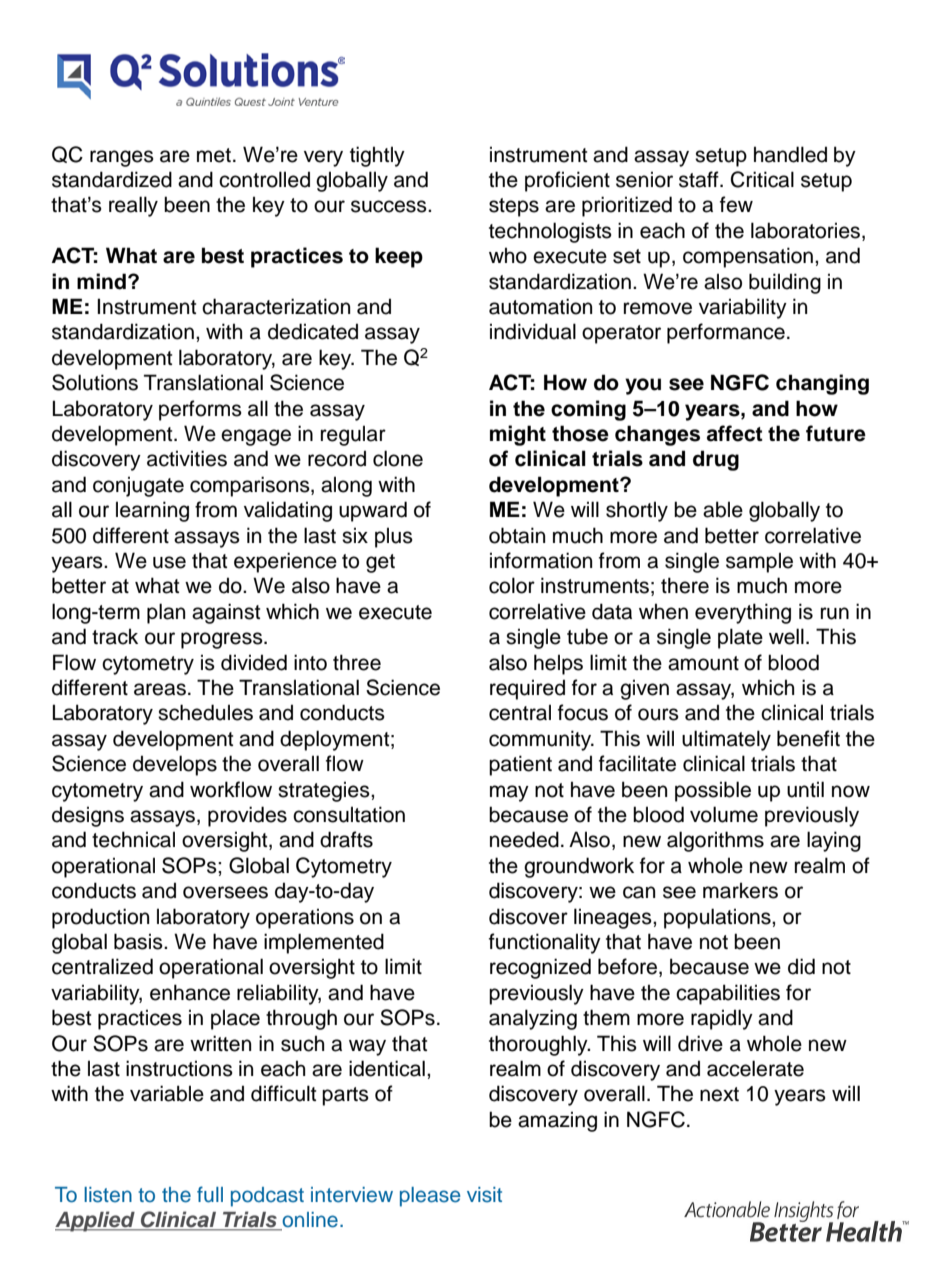 Image resolution: width=952 pixels, height=1270 pixels. Describe the element at coordinates (484, 1195) in the page. I see `visit` at that location.
